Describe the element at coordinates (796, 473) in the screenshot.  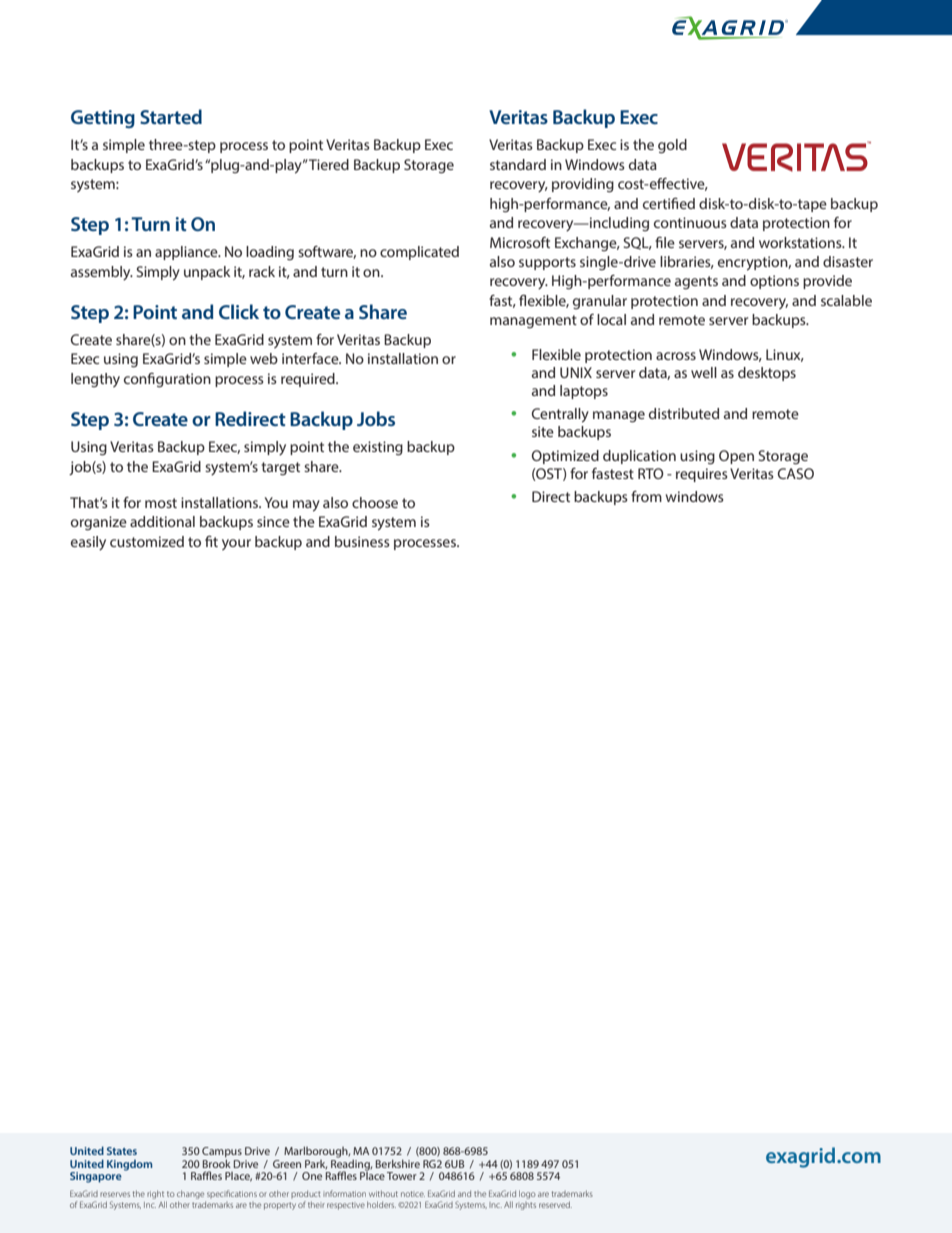
I see `CASO` at that location.
